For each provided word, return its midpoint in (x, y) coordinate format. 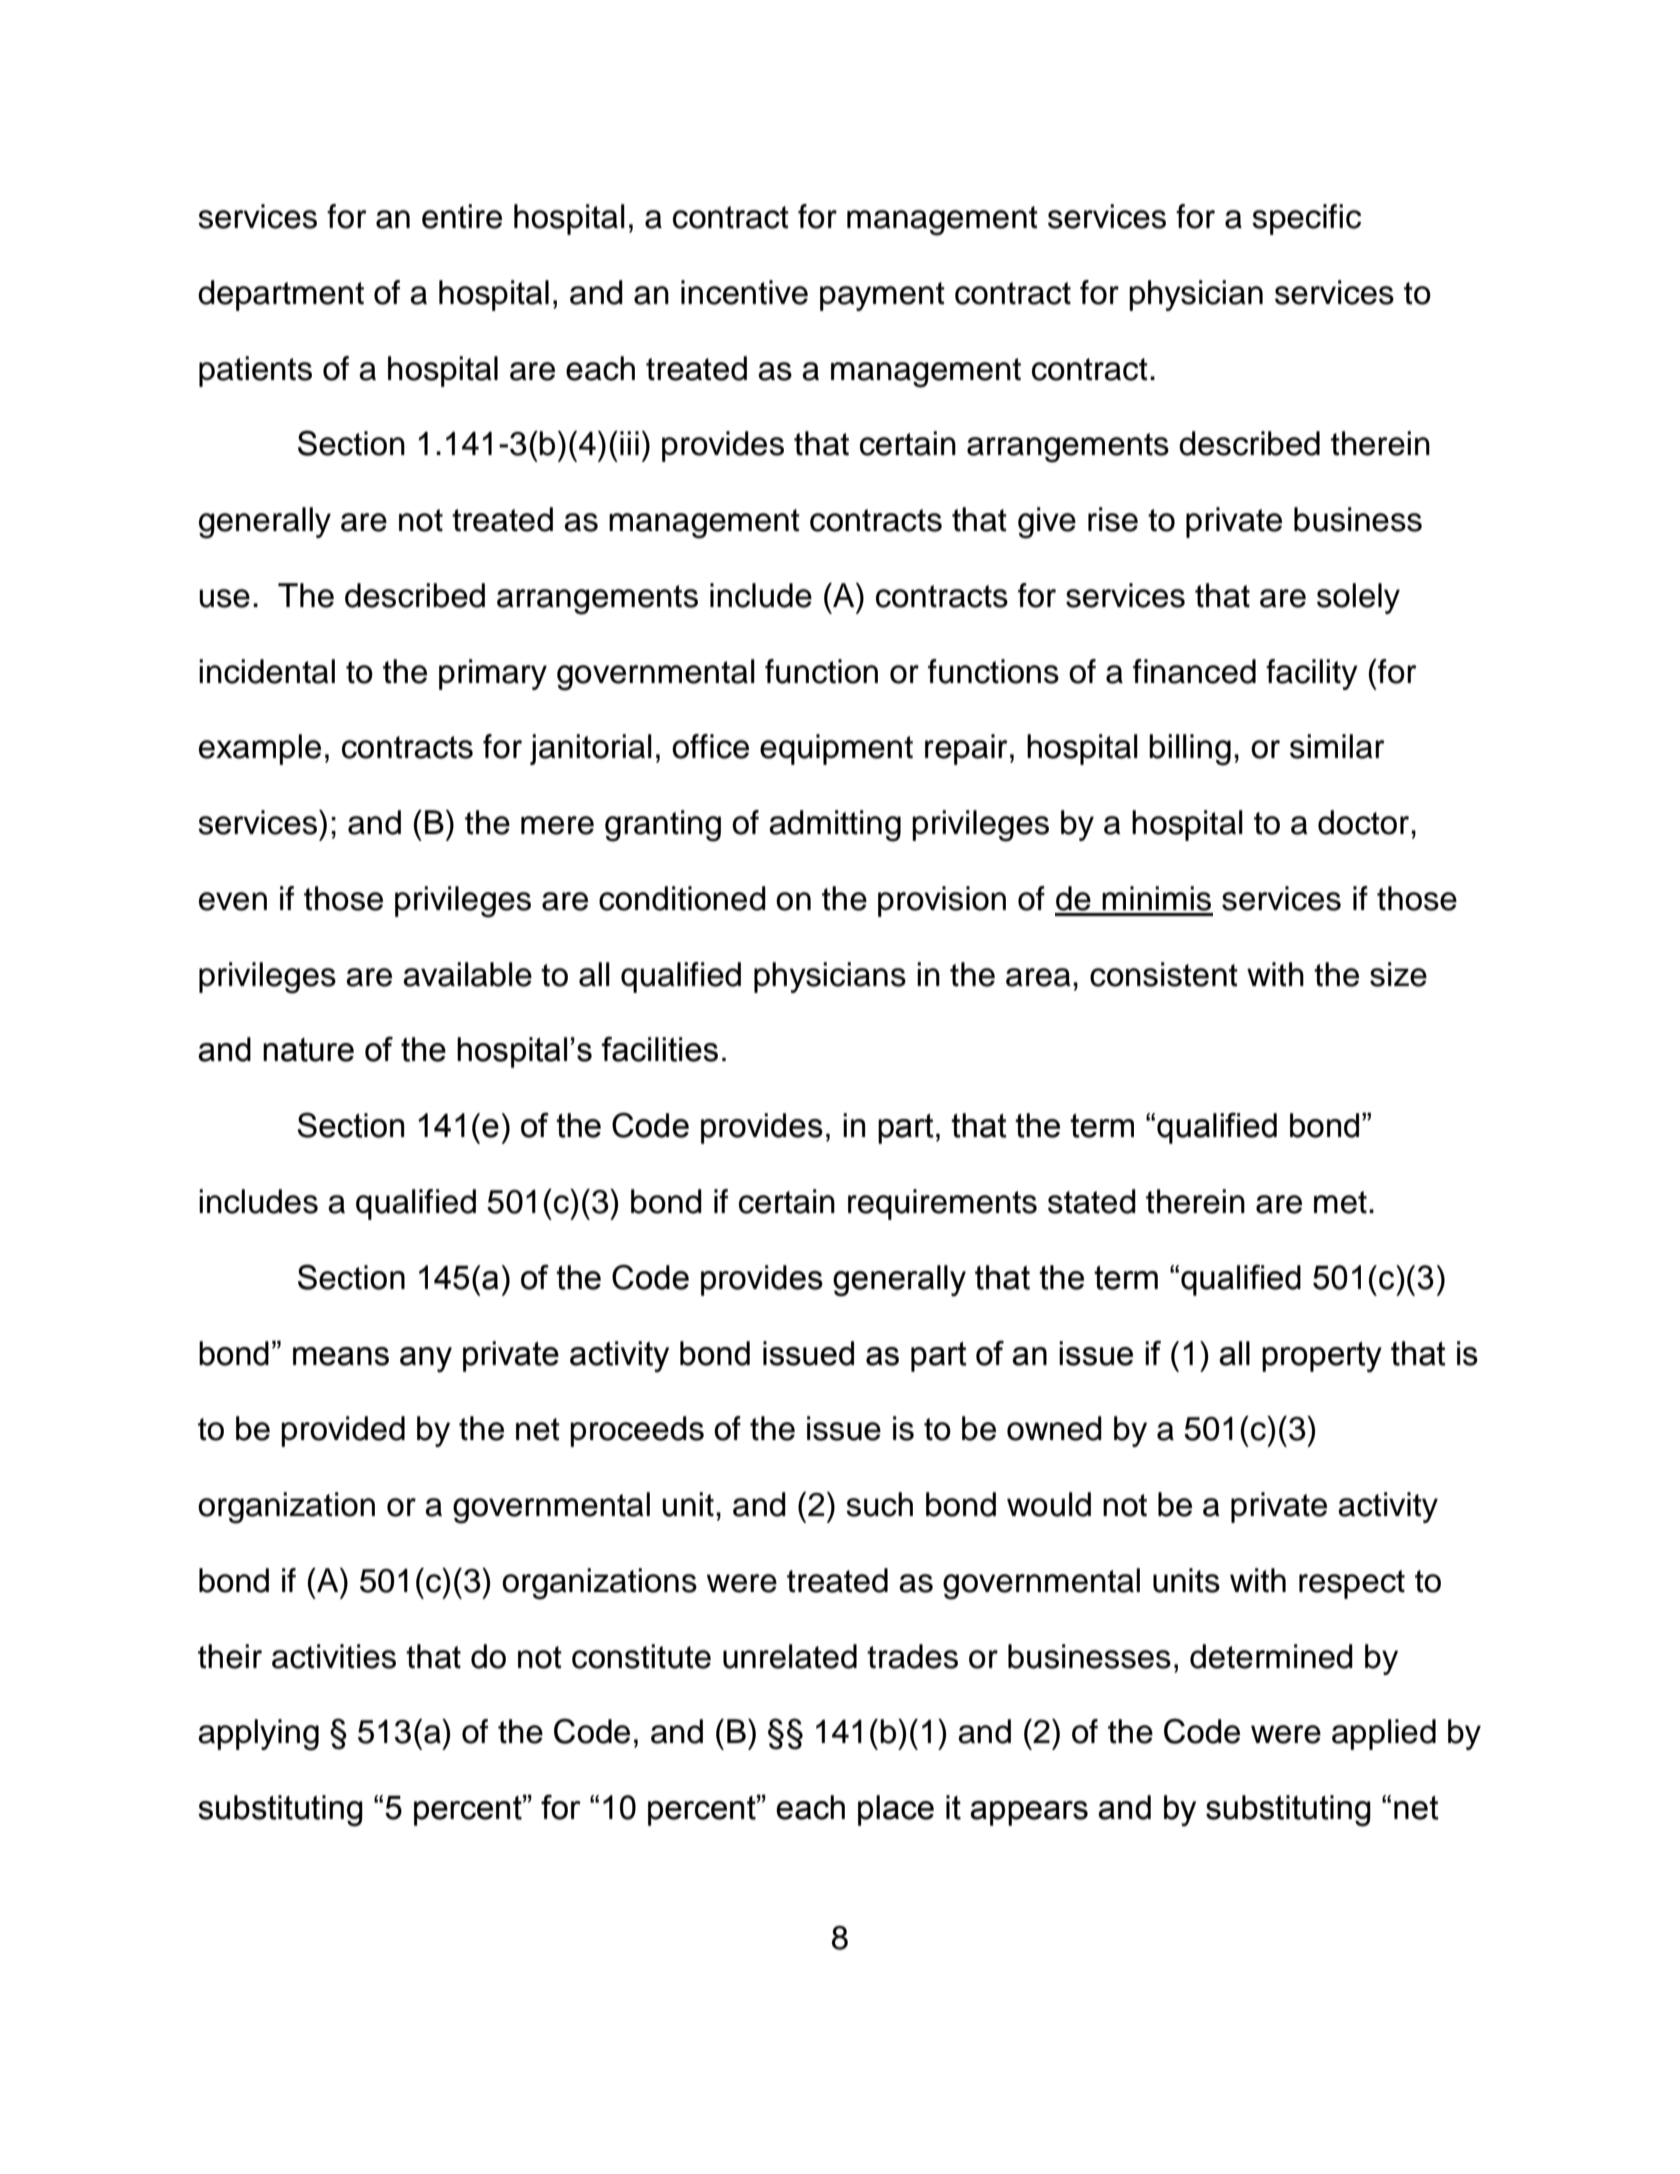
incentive (744, 292)
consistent (1164, 974)
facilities (660, 1049)
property (1322, 1357)
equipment (836, 749)
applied (1384, 1734)
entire (462, 216)
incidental (267, 671)
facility (1312, 674)
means (341, 1356)
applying (258, 1735)
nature (308, 1050)
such (879, 1504)
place (896, 1810)
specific (1306, 219)
